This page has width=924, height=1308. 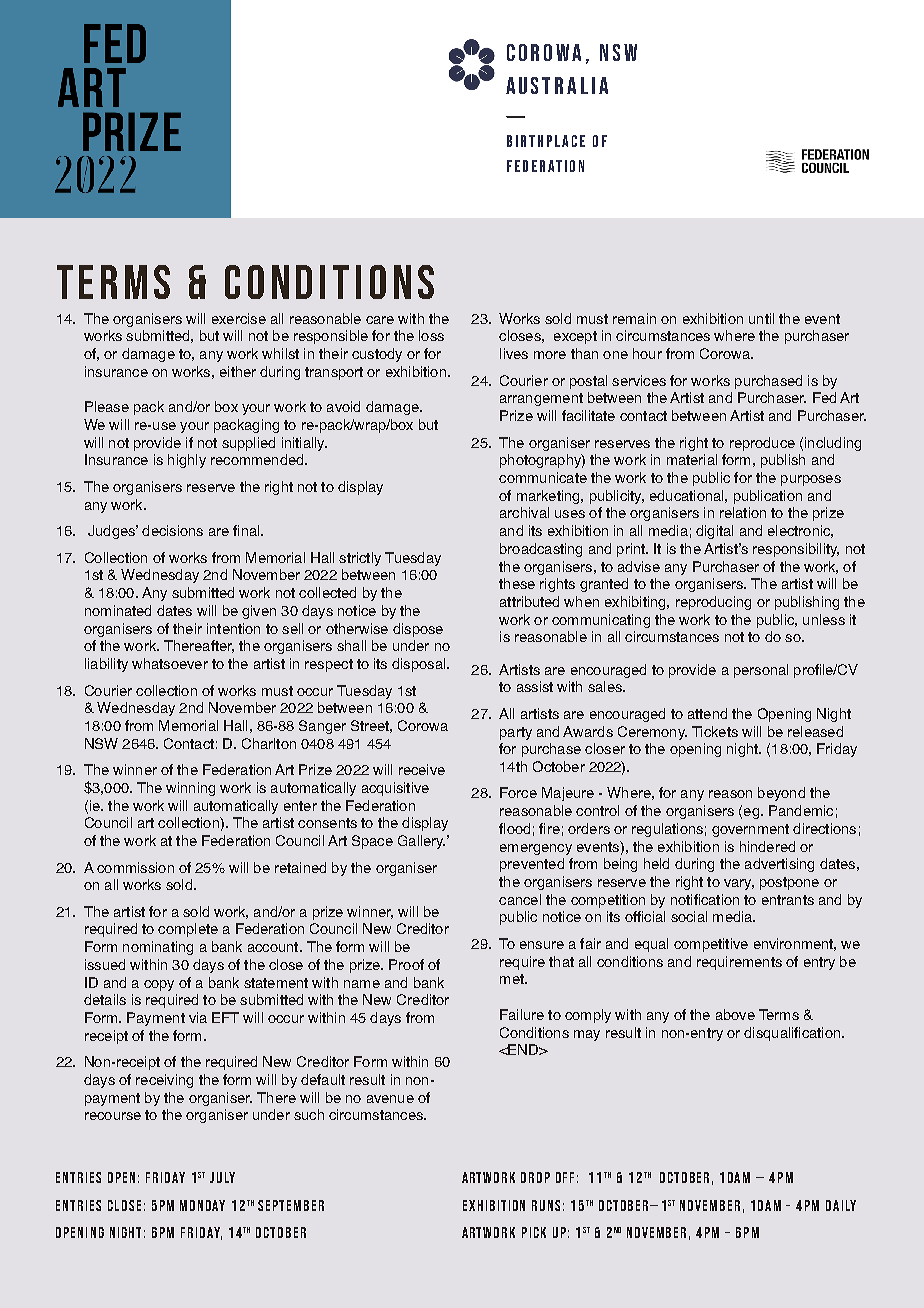 I want to click on disposal, so click(x=420, y=665).
